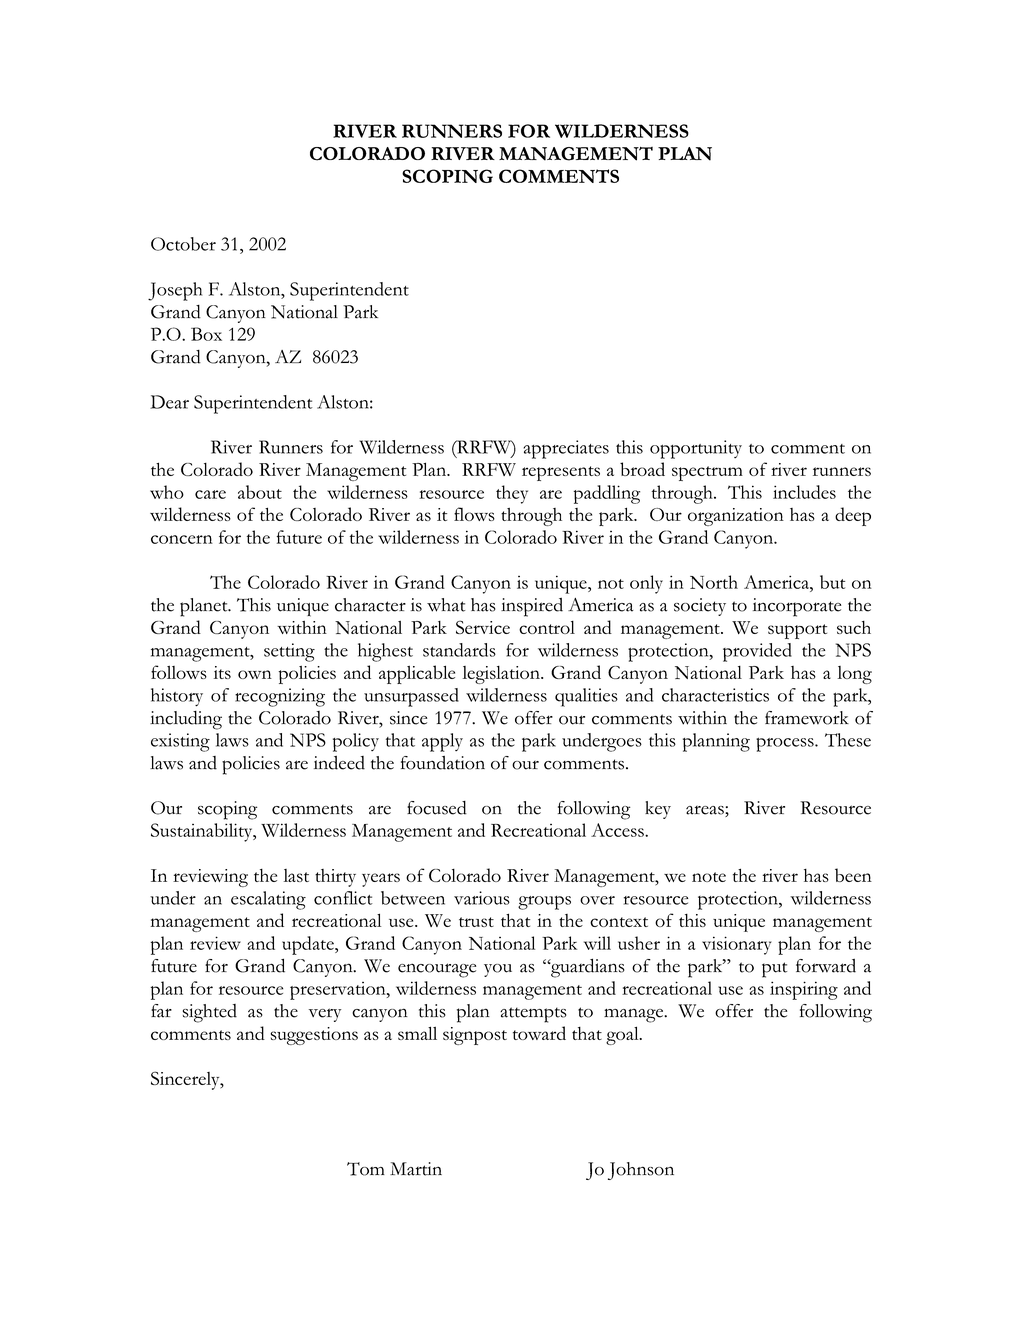 The width and height of the screenshot is (1022, 1323). What do you see at coordinates (182, 539) in the screenshot?
I see `concern` at bounding box center [182, 539].
